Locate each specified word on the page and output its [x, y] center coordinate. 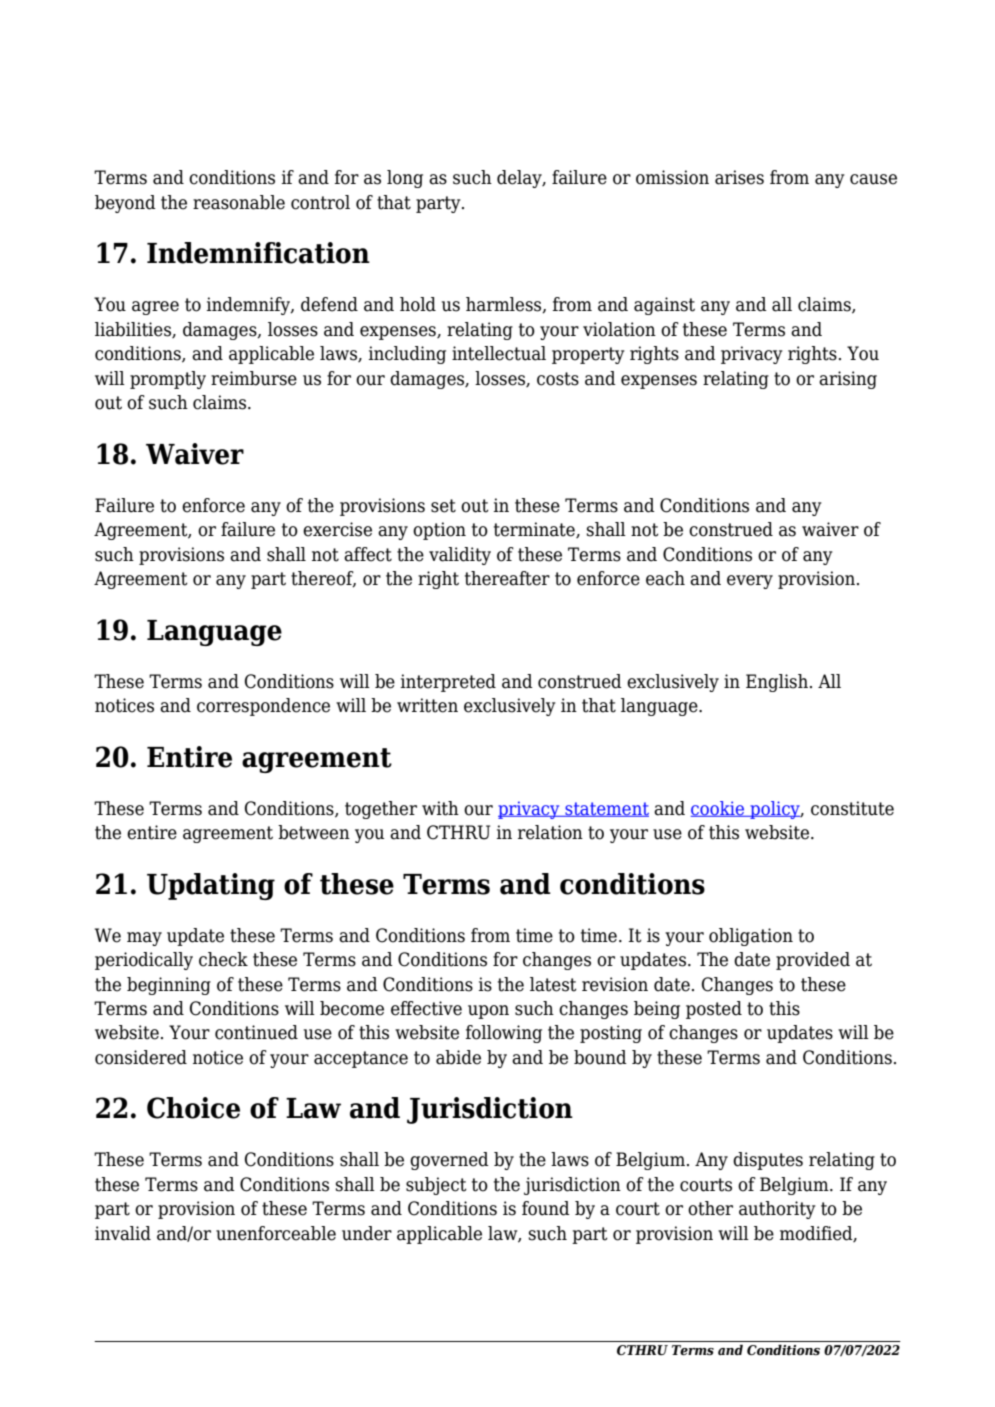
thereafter [507, 578]
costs [558, 379]
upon [488, 1012]
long [405, 179]
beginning [169, 986]
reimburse [254, 378]
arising [848, 380]
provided [813, 961]
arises [739, 177]
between [314, 832]
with [440, 808]
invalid [123, 1233]
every [750, 582]
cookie [719, 809]
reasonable [239, 202]
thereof [323, 579]
